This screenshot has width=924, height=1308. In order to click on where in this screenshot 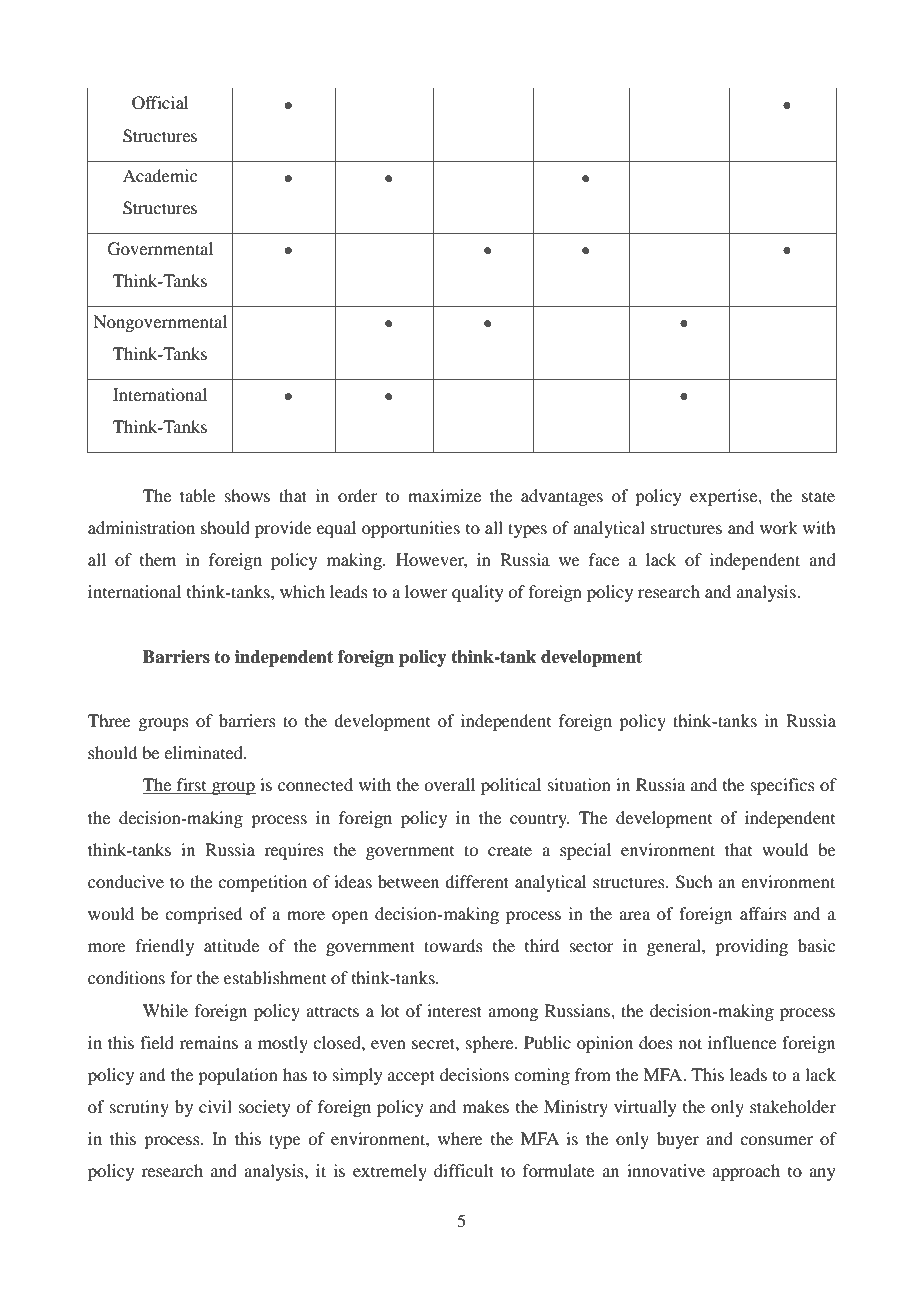, I will do `click(460, 1138)`.
